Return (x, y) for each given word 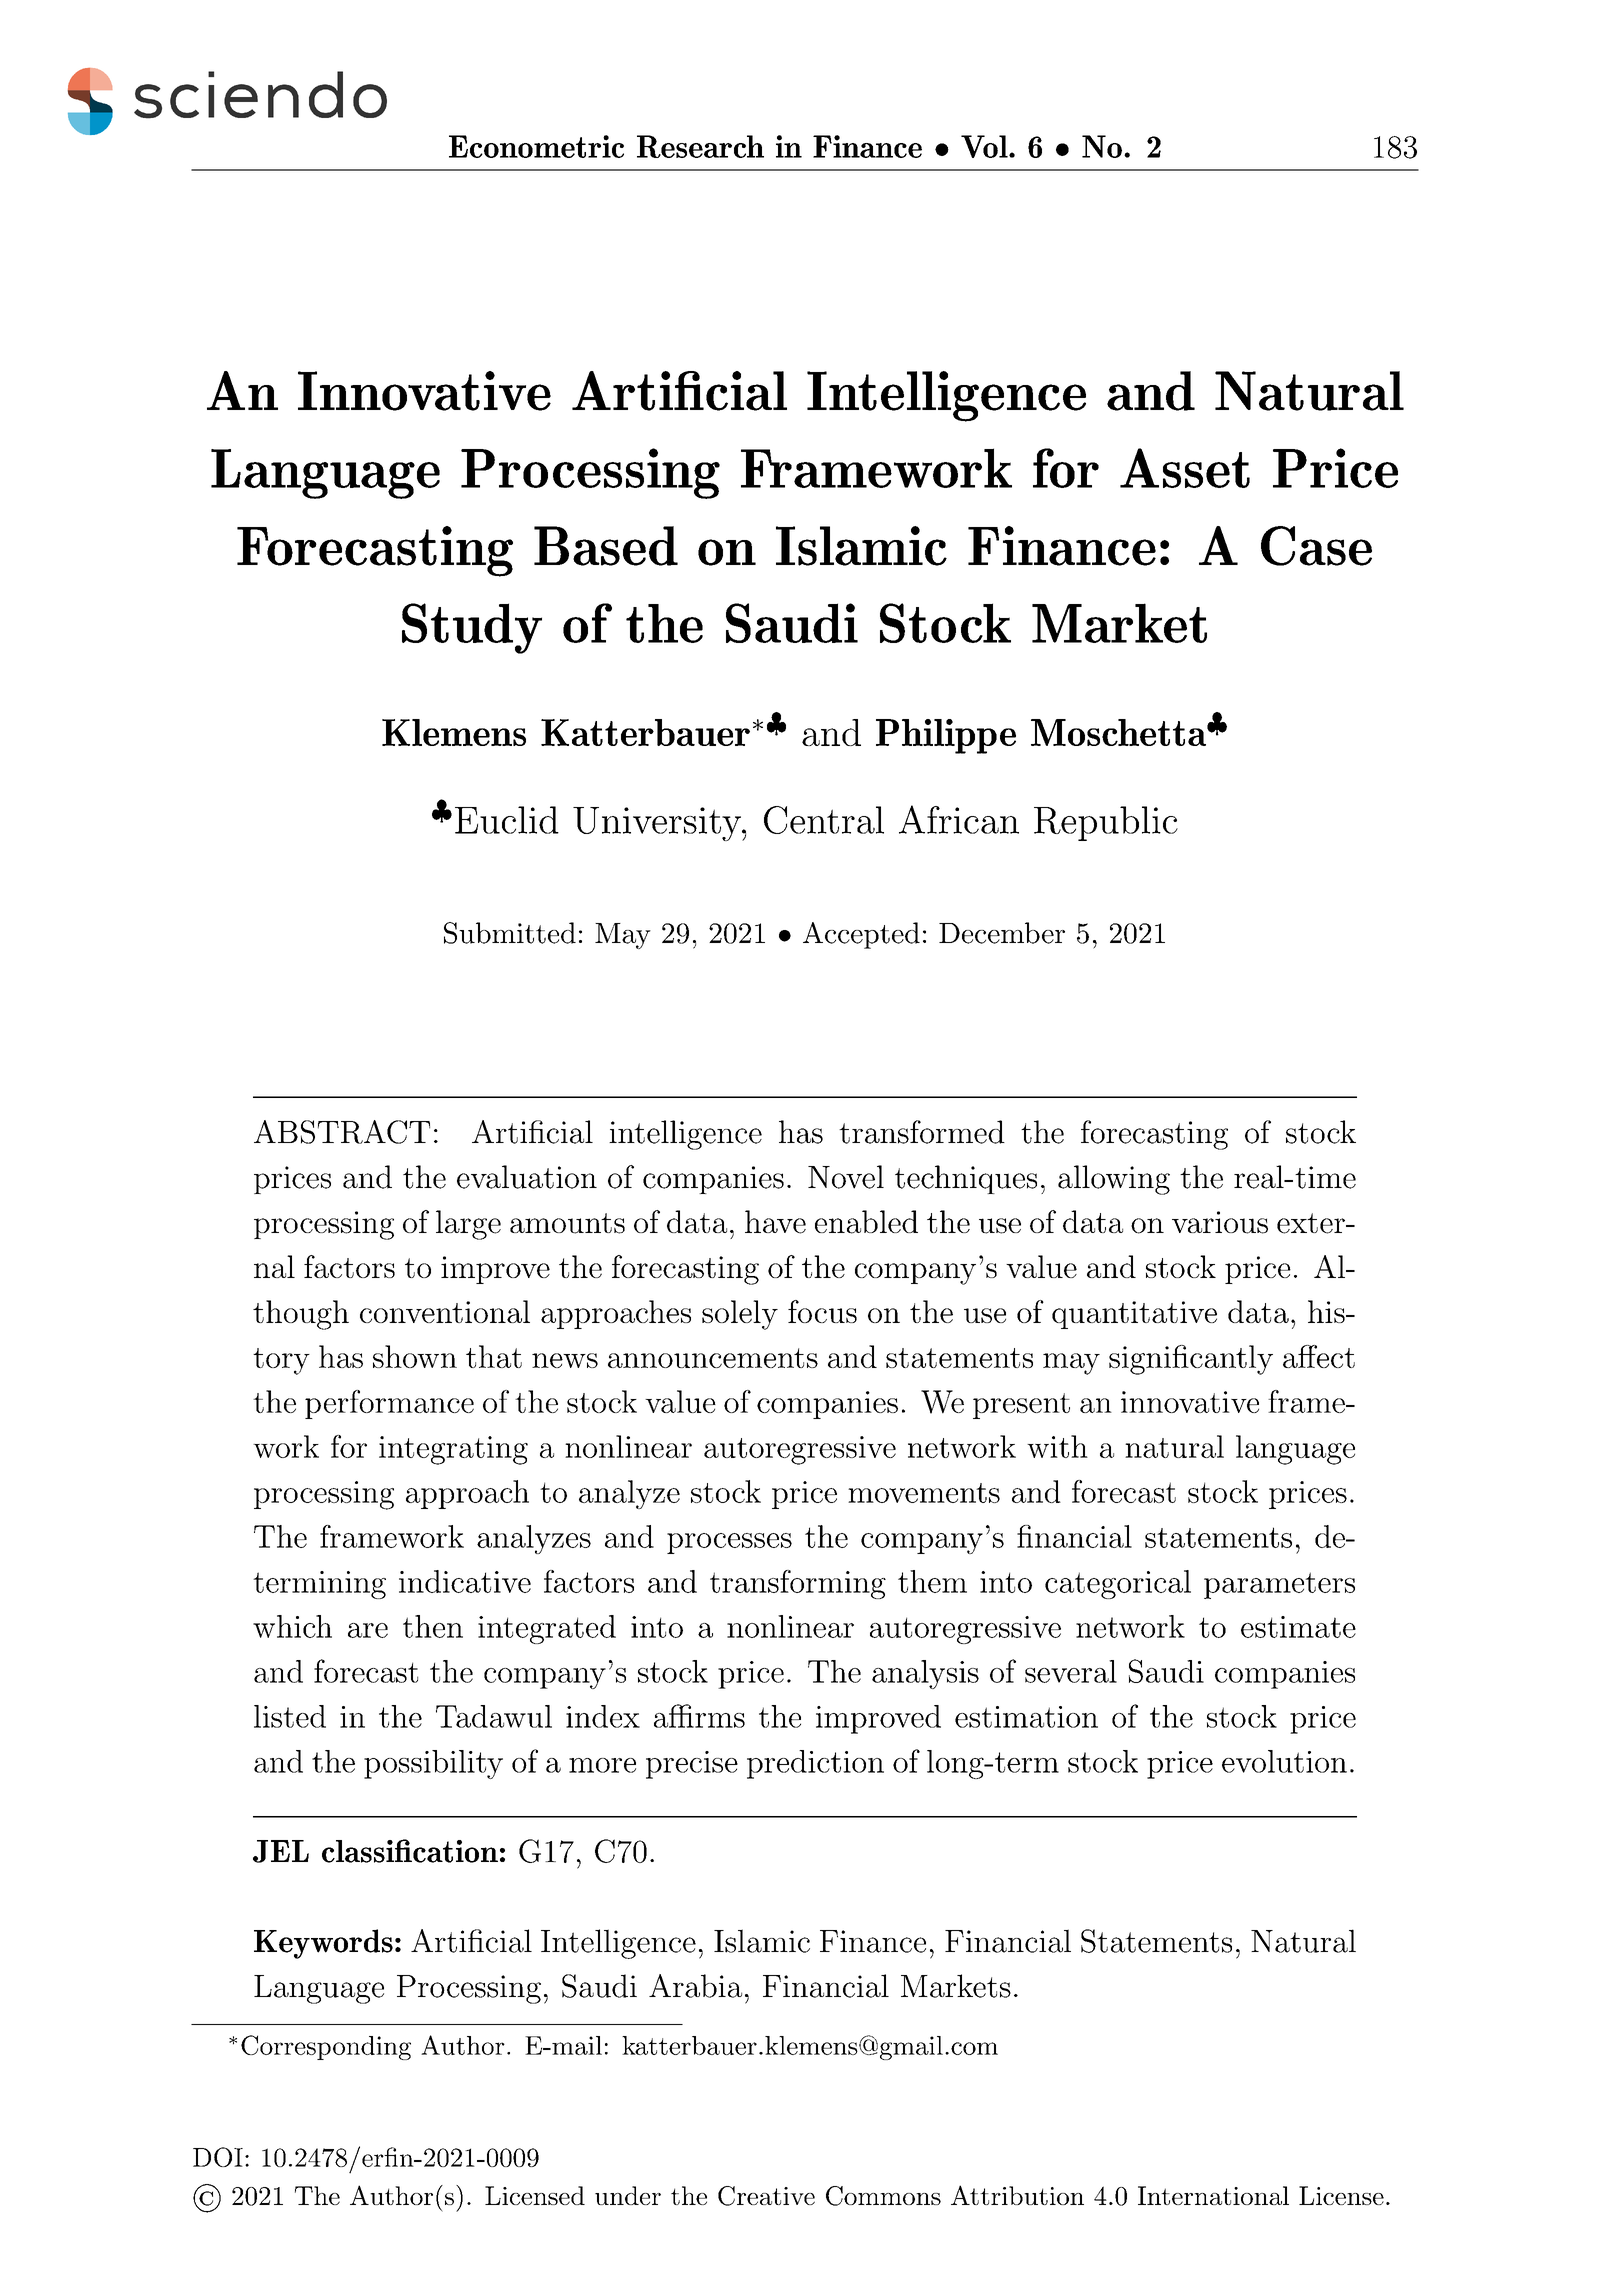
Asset (1185, 468)
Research (700, 146)
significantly (1191, 1360)
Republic (1106, 823)
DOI (218, 2157)
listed (290, 1716)
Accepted (861, 935)
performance (389, 1404)
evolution (1284, 1761)
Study (472, 628)
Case (1316, 546)
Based (606, 546)
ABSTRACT (342, 1132)
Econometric (536, 146)
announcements (713, 1358)
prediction (815, 1764)
